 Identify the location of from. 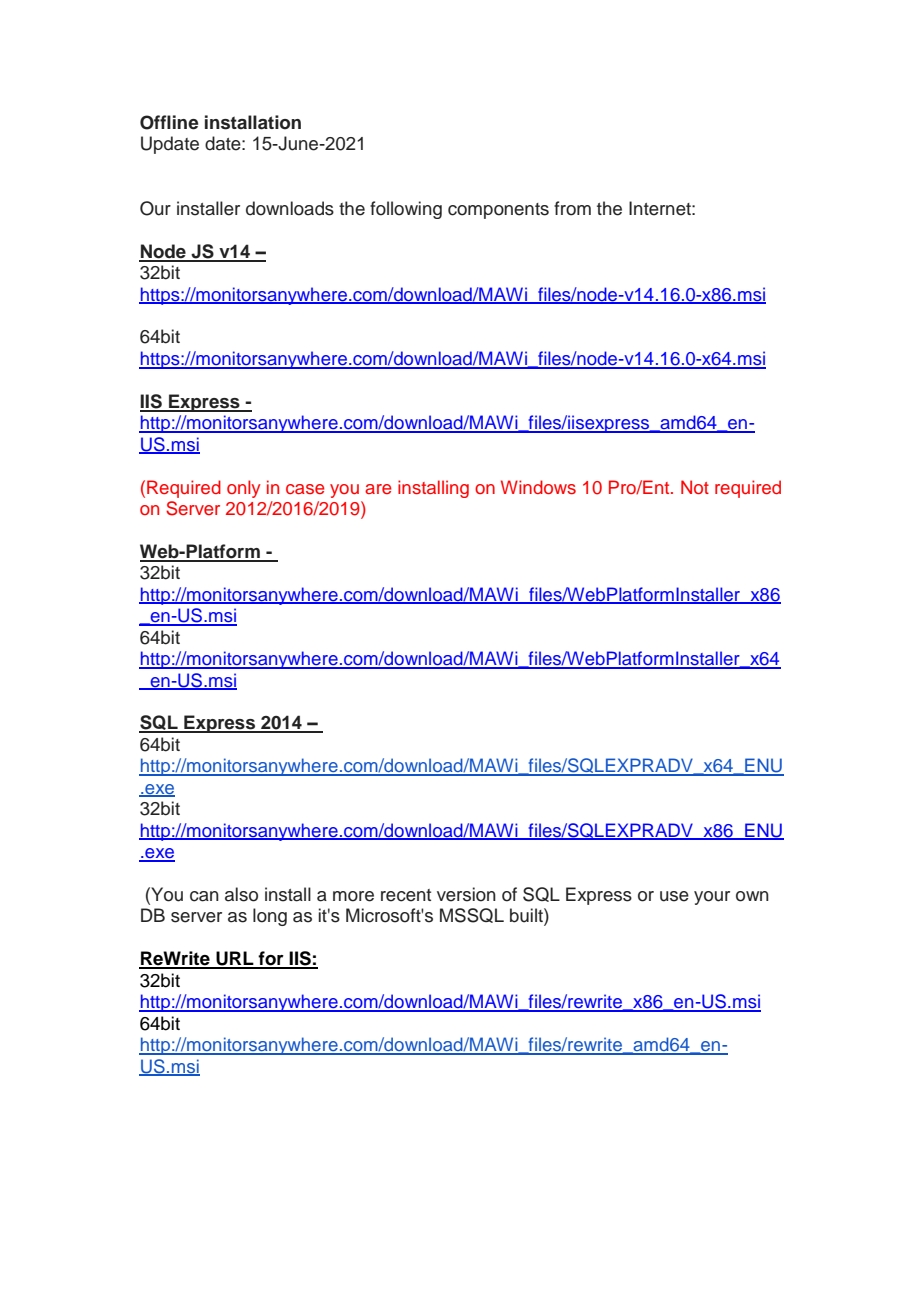
(572, 208).
